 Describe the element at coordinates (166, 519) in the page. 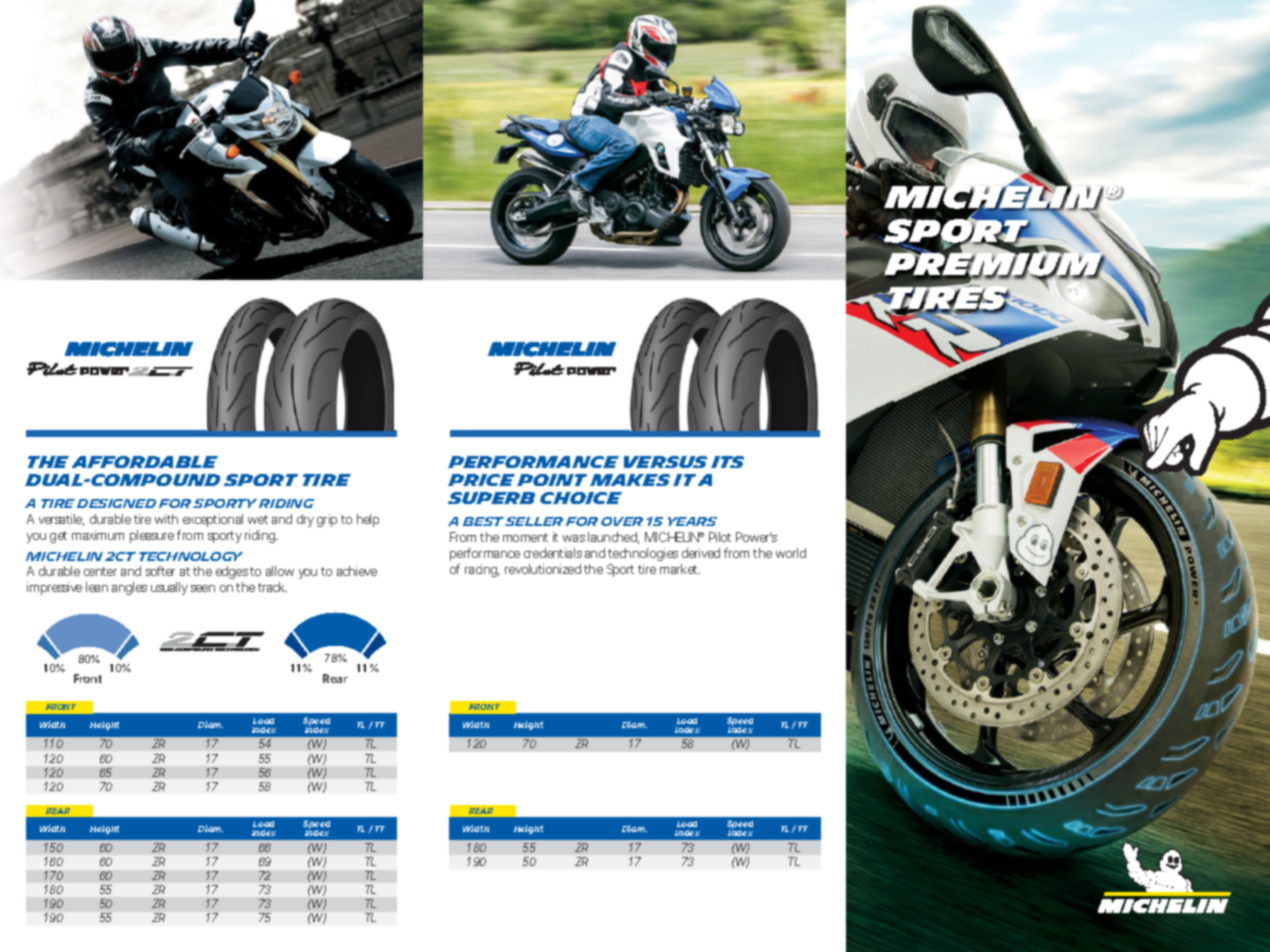

I see `with` at that location.
